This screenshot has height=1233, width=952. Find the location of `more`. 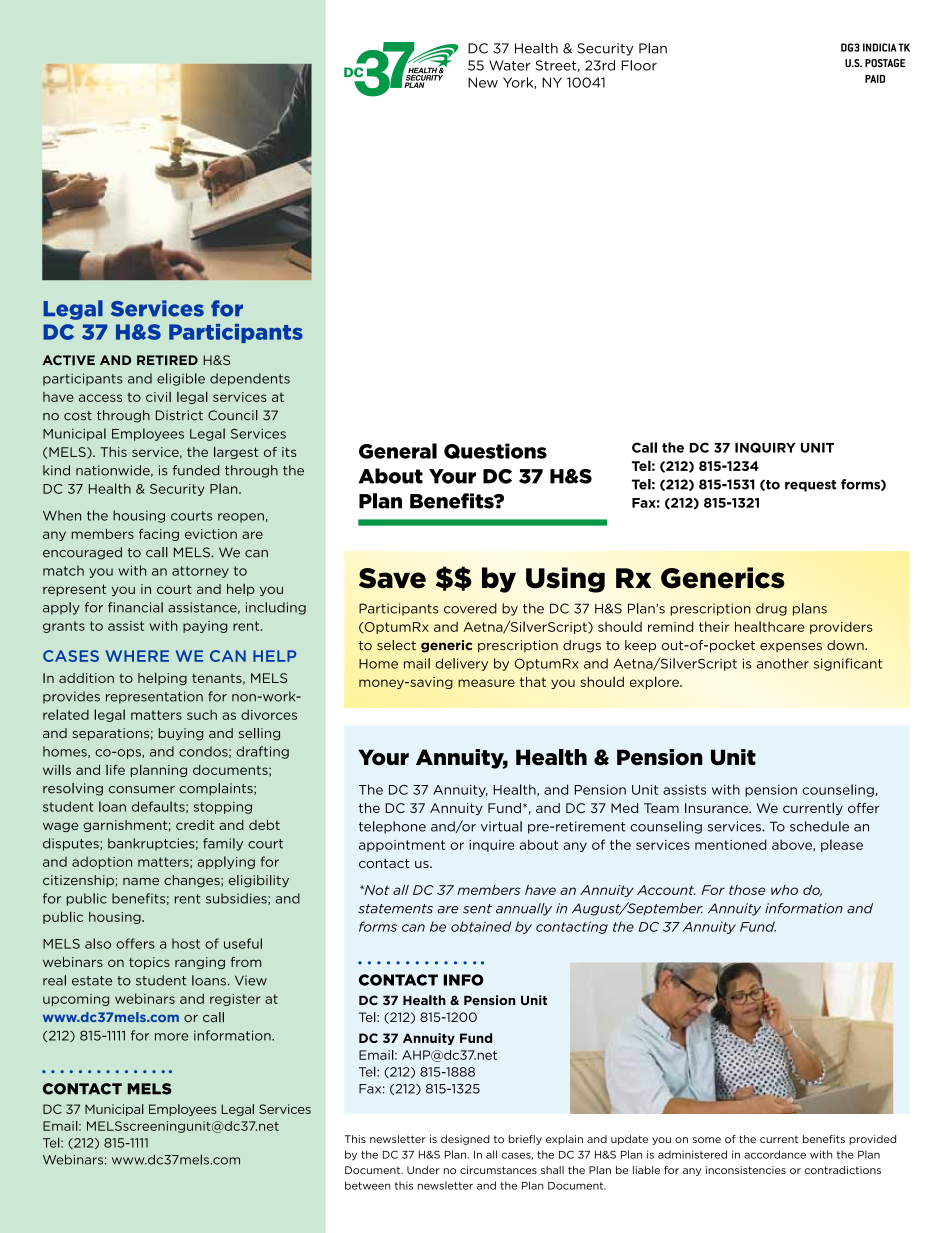

more is located at coordinates (171, 1037).
